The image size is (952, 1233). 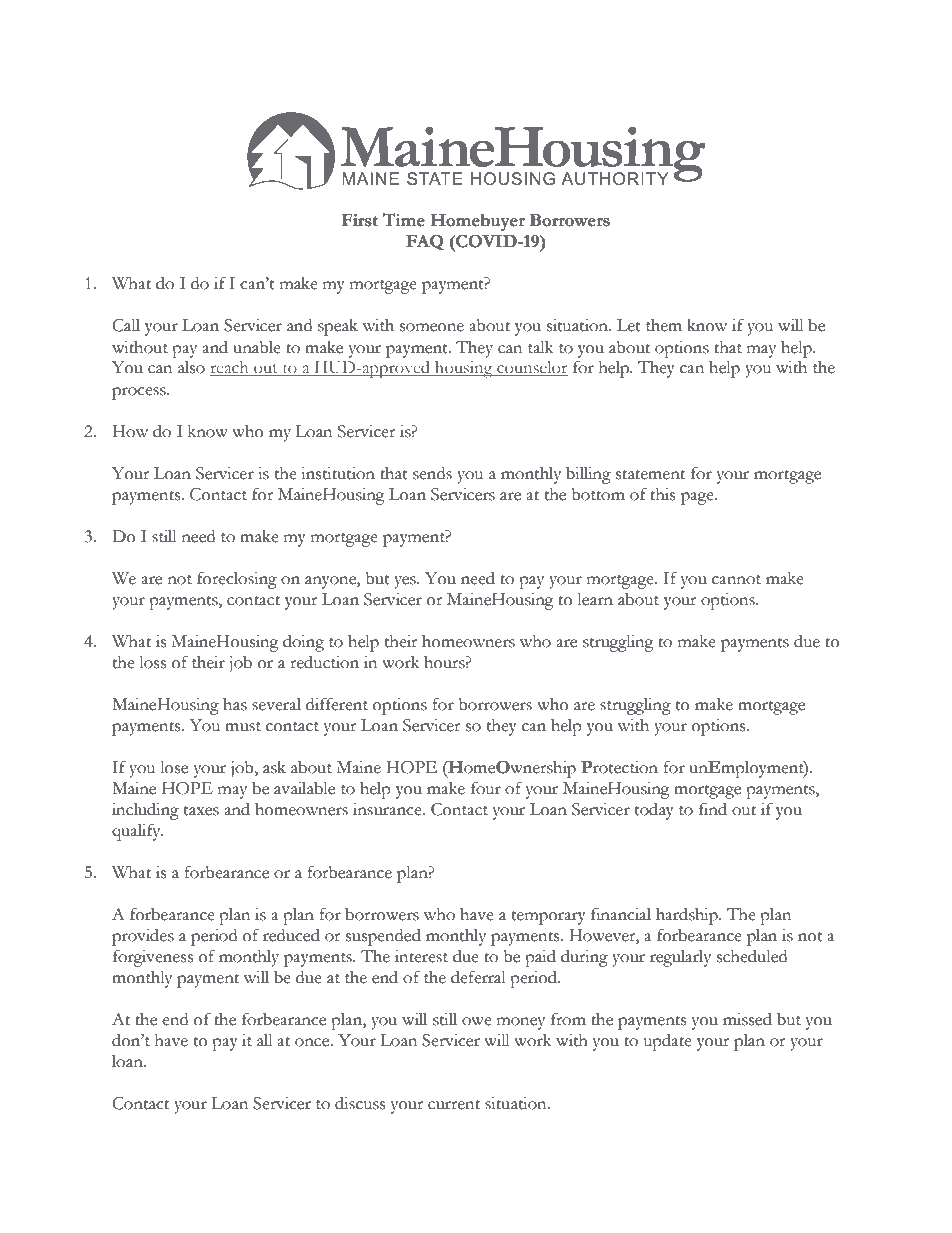 I want to click on Call, so click(x=126, y=325).
